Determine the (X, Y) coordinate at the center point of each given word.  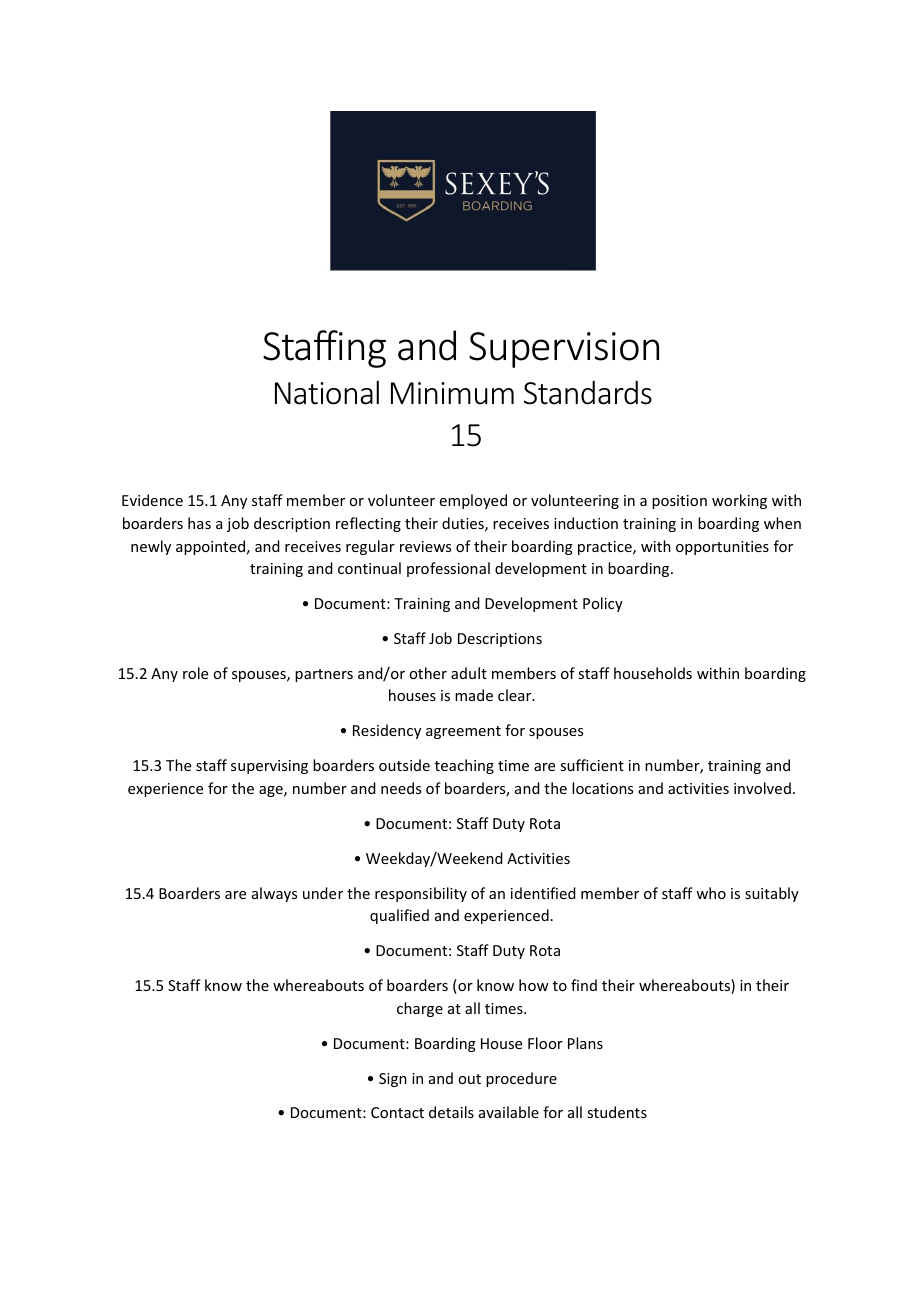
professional (448, 569)
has (199, 523)
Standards (588, 393)
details (451, 1112)
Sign (393, 1080)
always (274, 894)
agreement (463, 732)
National (327, 392)
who (711, 893)
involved (762, 788)
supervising (269, 767)
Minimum (452, 393)
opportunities (722, 548)
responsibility (421, 894)
